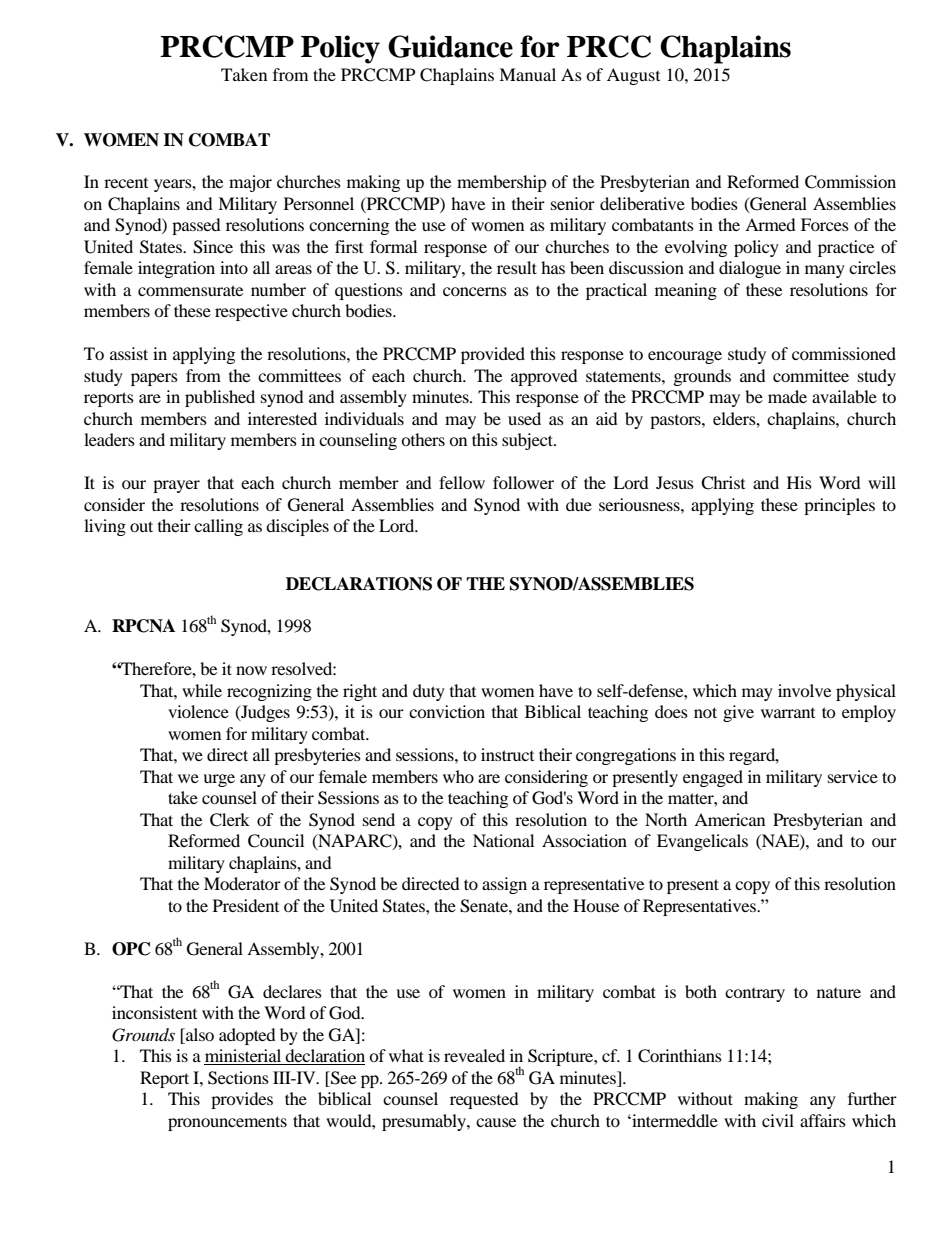 The height and width of the screenshot is (1233, 952). I want to click on requested, so click(484, 1100).
